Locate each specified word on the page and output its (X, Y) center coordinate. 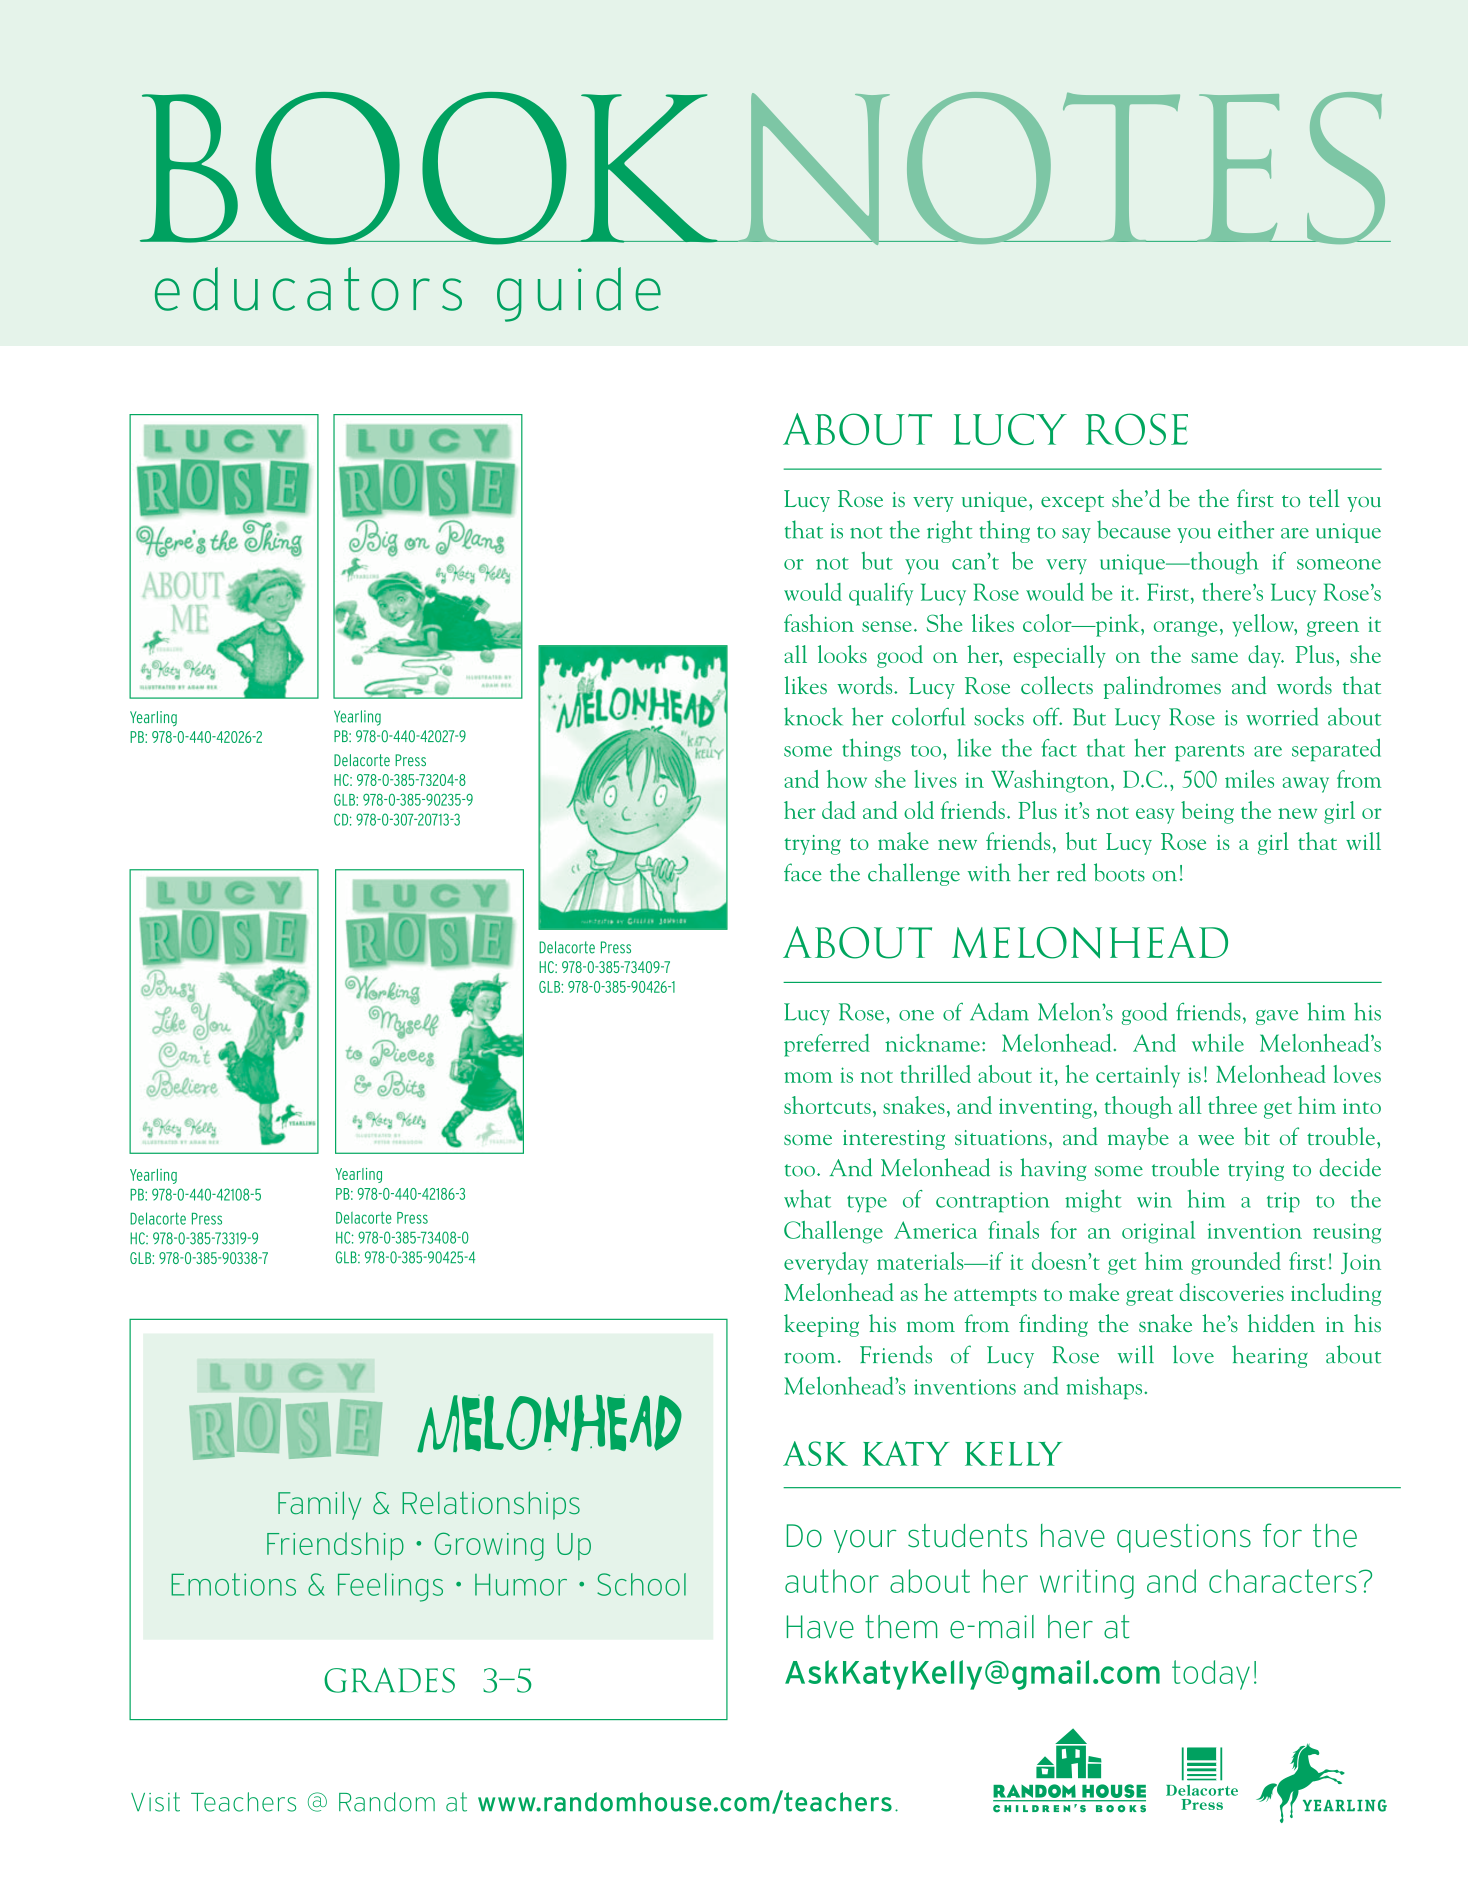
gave (1277, 1017)
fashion (819, 623)
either (1246, 529)
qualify (881, 594)
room (809, 1358)
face (803, 872)
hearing (1270, 1356)
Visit (155, 1802)
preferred (827, 1045)
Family (319, 1505)
